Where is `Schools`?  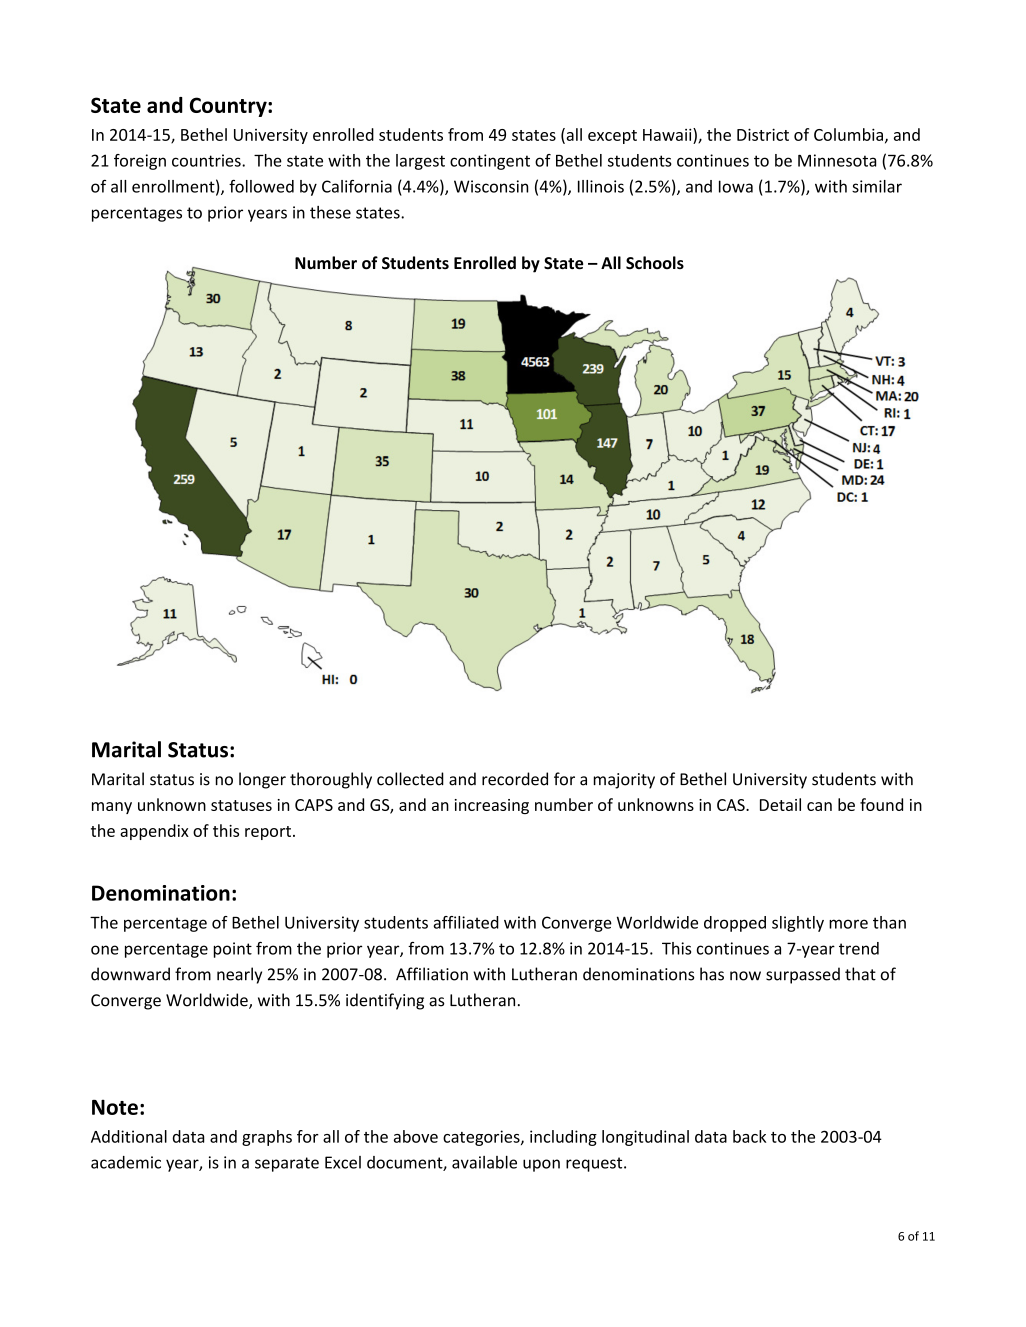 Schools is located at coordinates (655, 263).
